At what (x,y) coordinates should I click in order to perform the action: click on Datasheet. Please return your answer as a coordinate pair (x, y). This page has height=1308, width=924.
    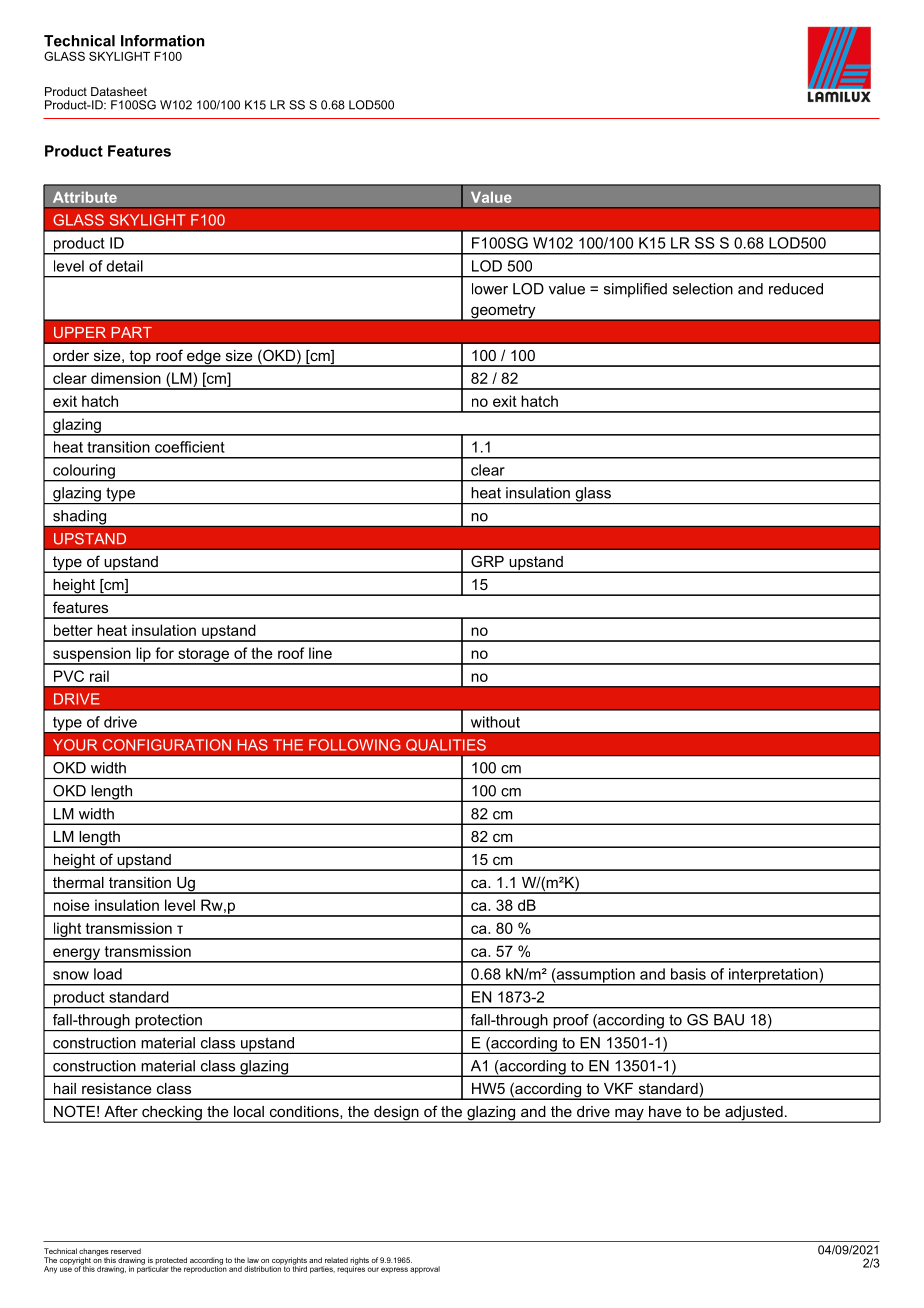
    Looking at the image, I should click on (119, 91).
